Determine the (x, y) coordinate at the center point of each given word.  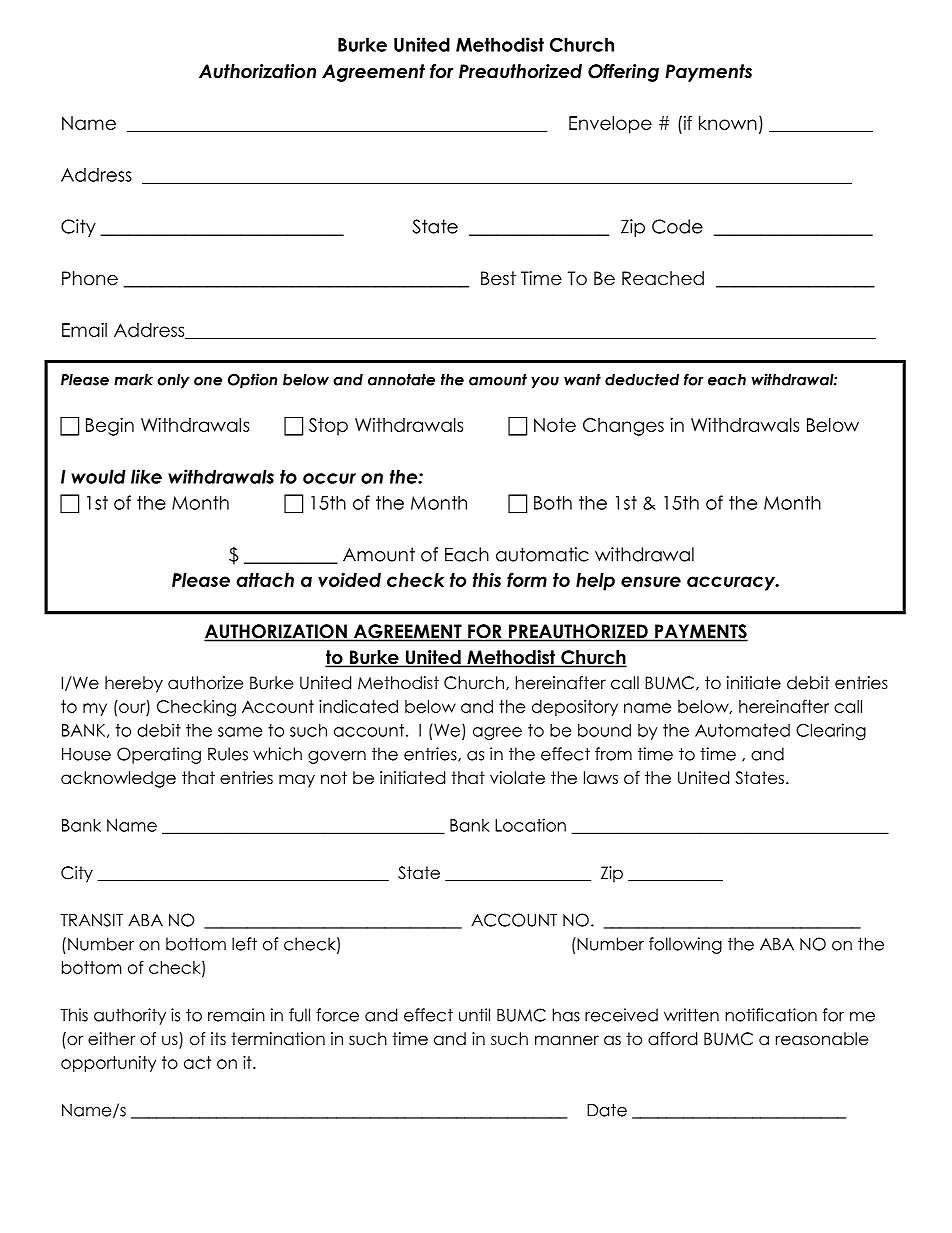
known (728, 123)
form (527, 579)
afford (672, 1039)
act (197, 1062)
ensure (651, 581)
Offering (623, 73)
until (474, 1015)
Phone (90, 278)
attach (265, 580)
